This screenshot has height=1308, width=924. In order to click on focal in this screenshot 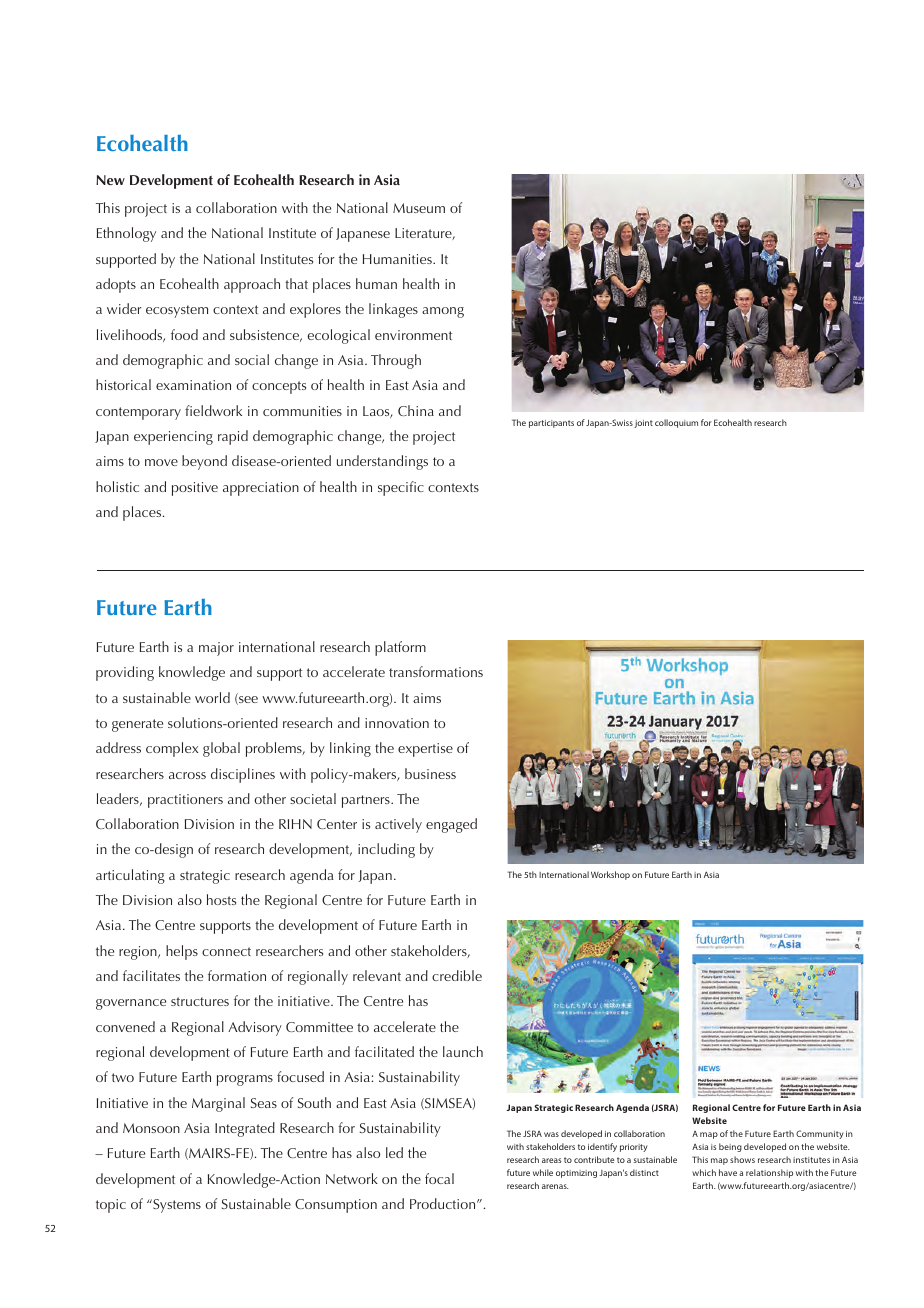, I will do `click(439, 1178)`.
